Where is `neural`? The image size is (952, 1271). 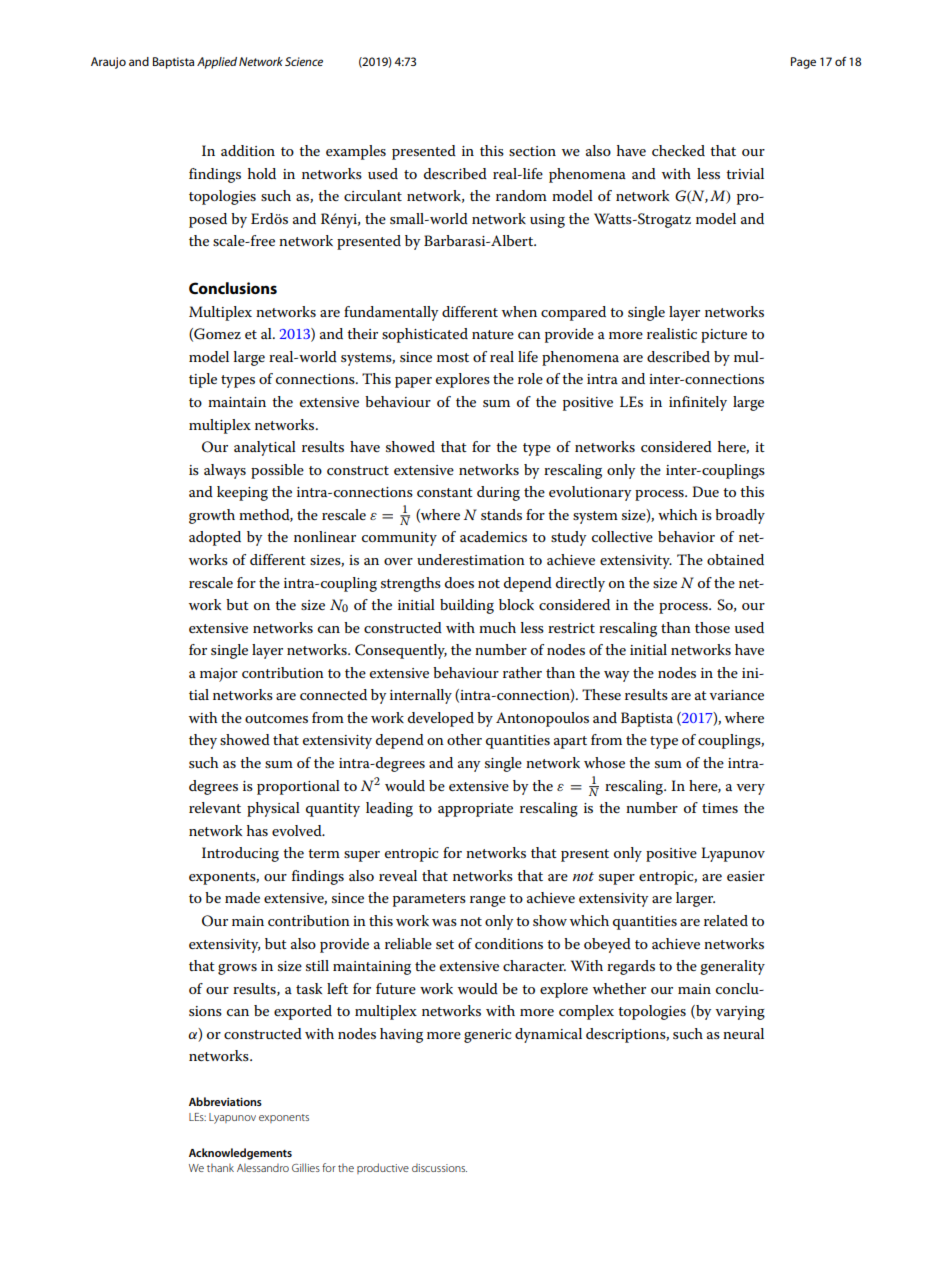 neural is located at coordinates (743, 1033).
